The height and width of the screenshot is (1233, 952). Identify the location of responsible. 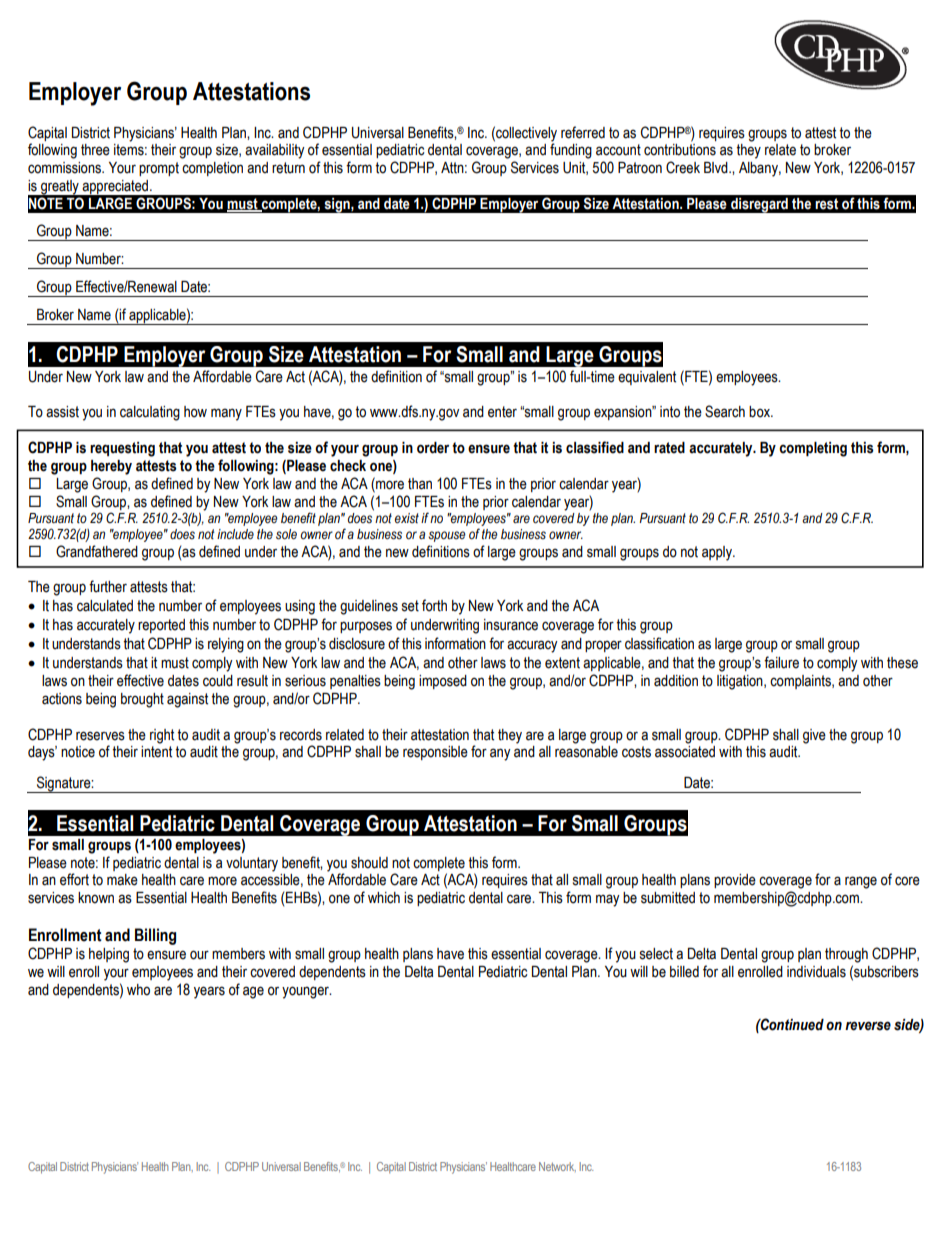
(435, 753).
